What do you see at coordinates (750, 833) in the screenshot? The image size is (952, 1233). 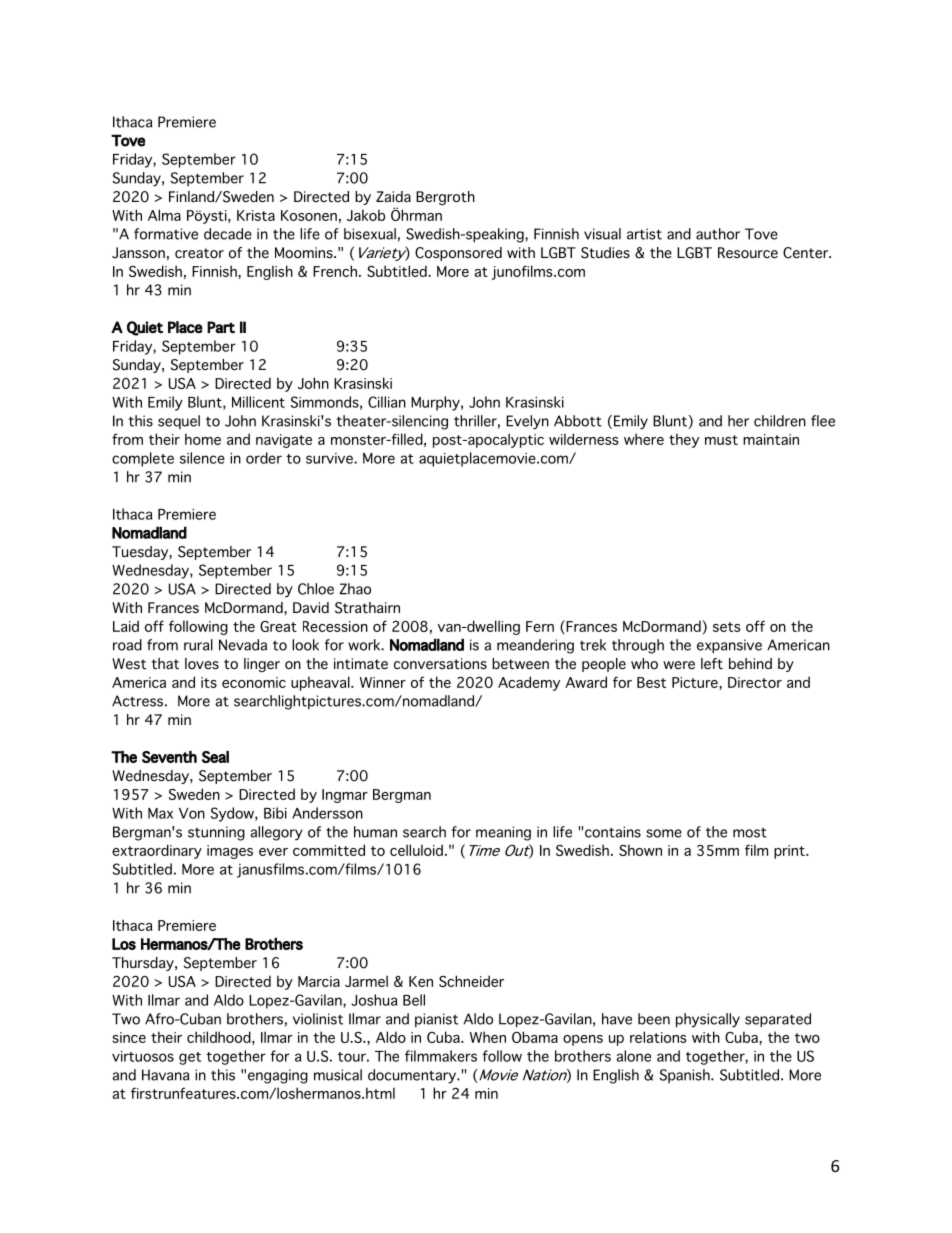 I see `most` at bounding box center [750, 833].
